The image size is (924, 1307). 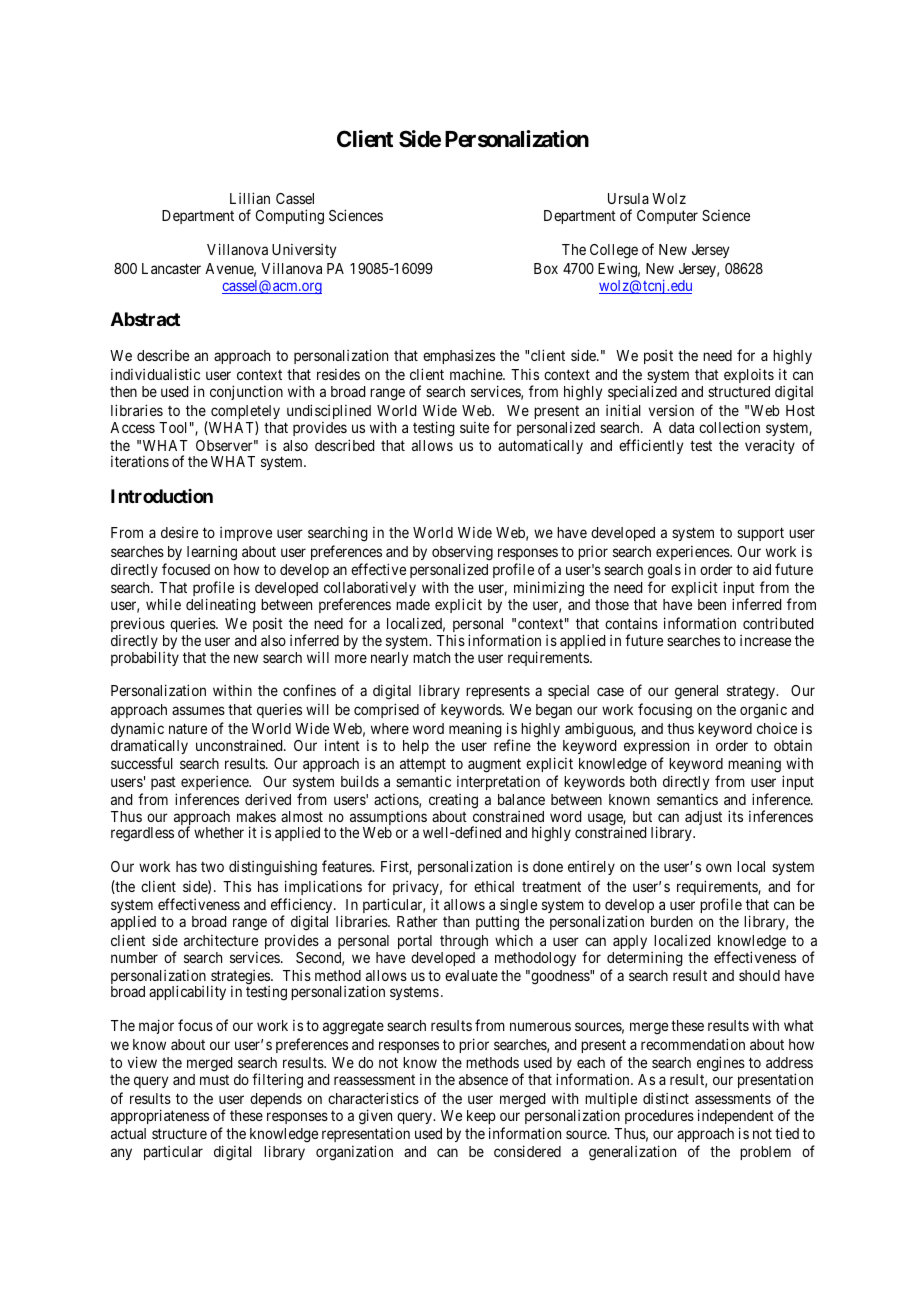 What do you see at coordinates (667, 217) in the screenshot?
I see `Computer` at bounding box center [667, 217].
